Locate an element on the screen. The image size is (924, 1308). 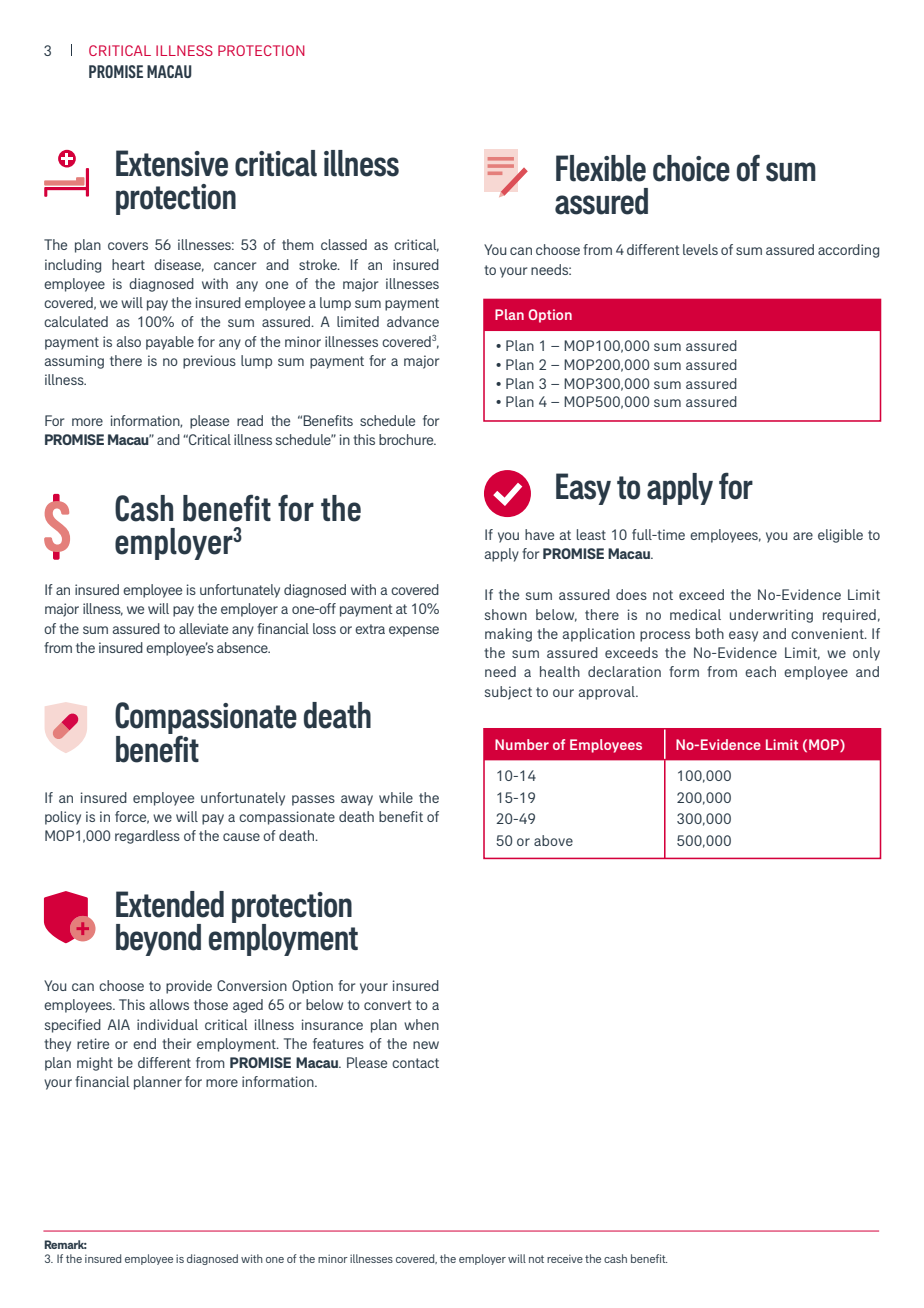
classed is located at coordinates (344, 244).
